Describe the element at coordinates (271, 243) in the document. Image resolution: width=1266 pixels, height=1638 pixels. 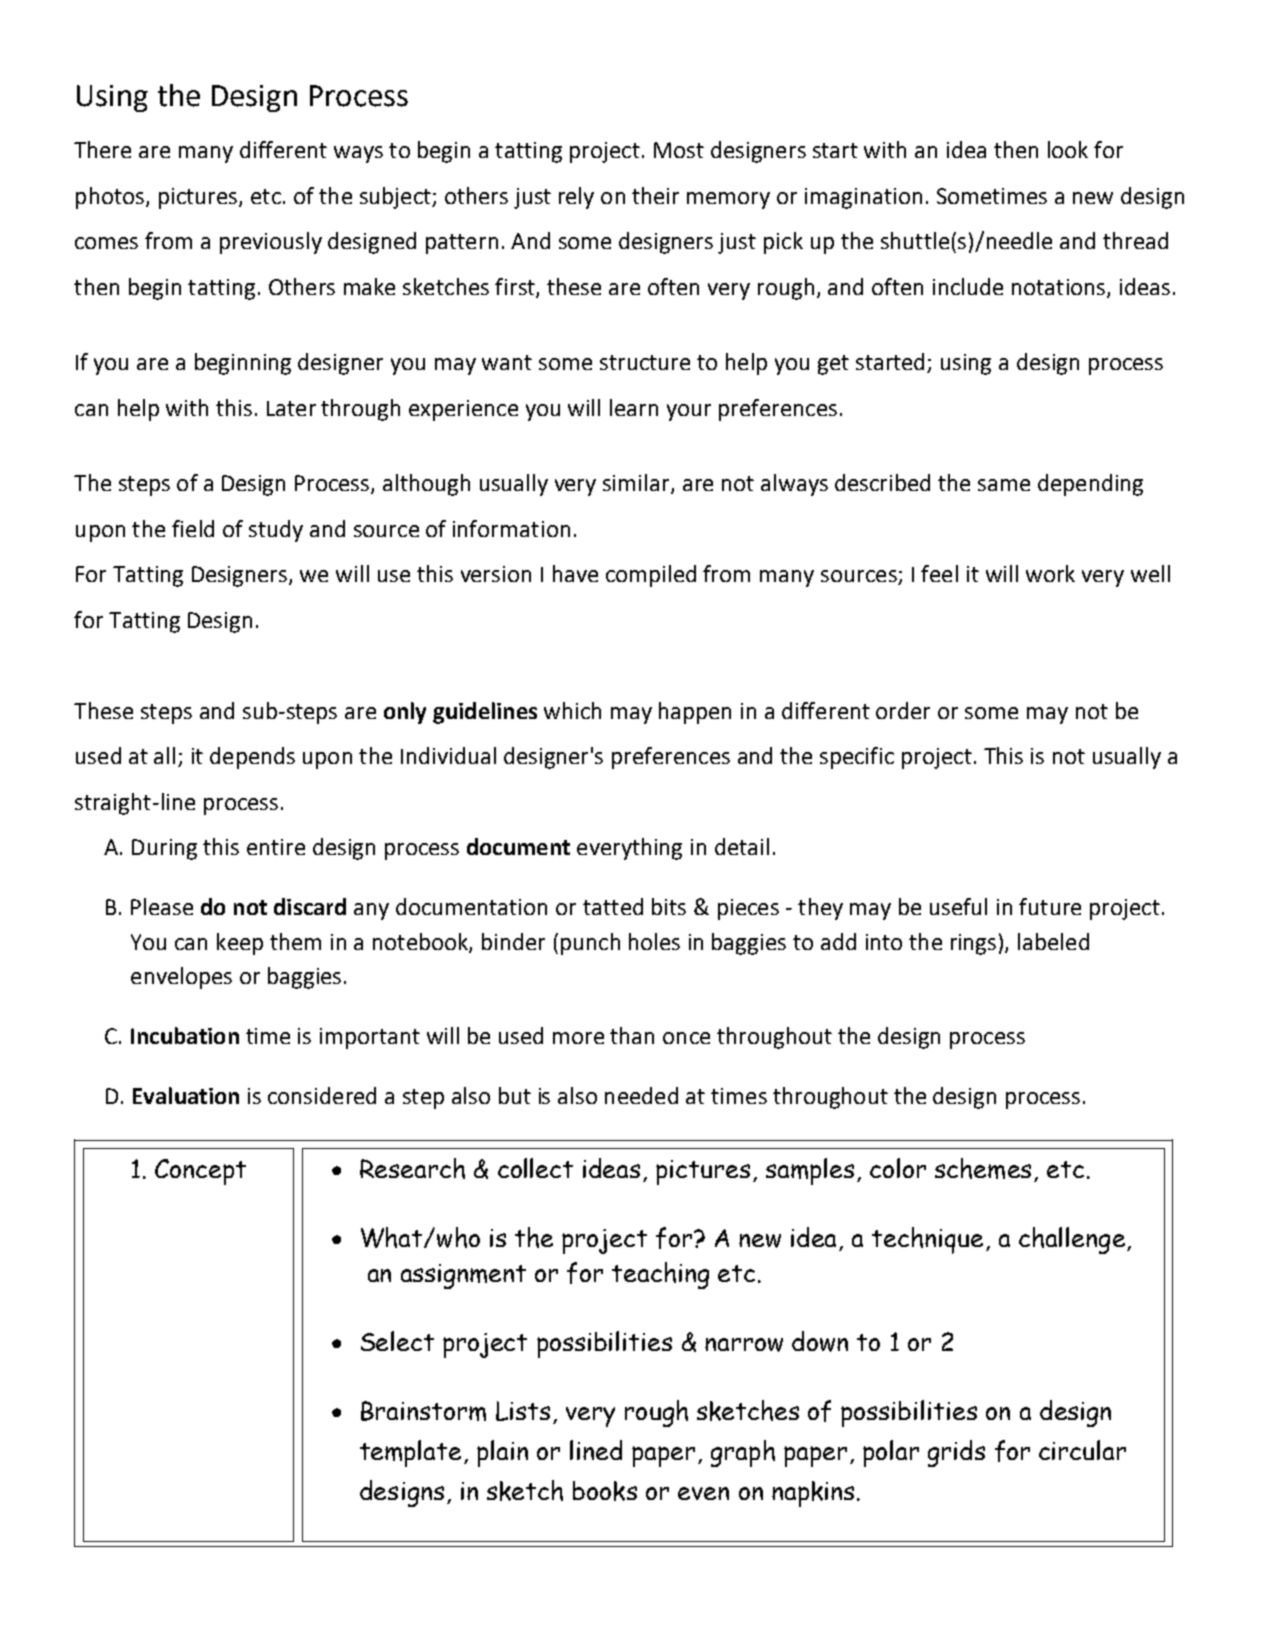
I see `previously` at that location.
